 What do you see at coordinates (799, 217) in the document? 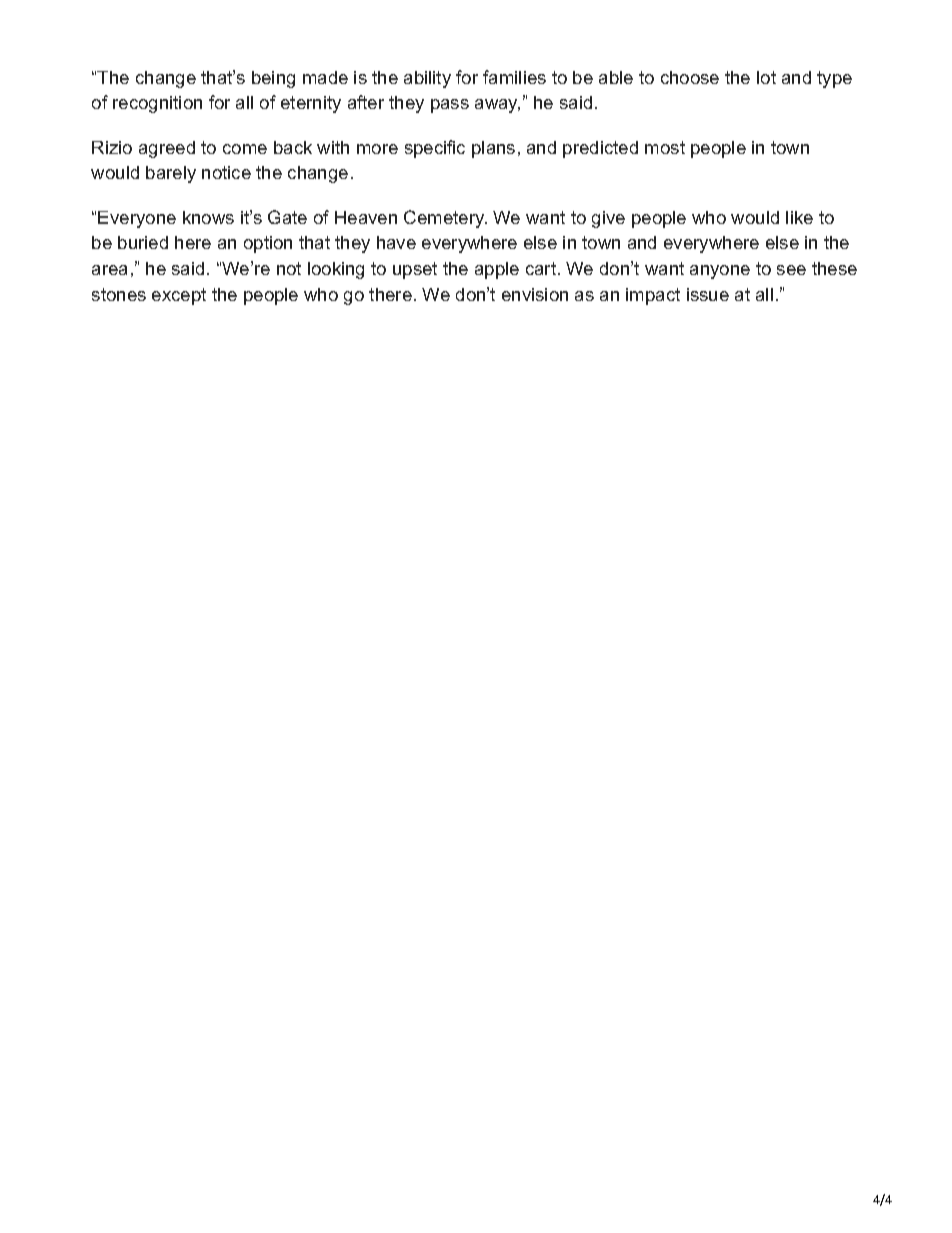
I see `like` at bounding box center [799, 217].
